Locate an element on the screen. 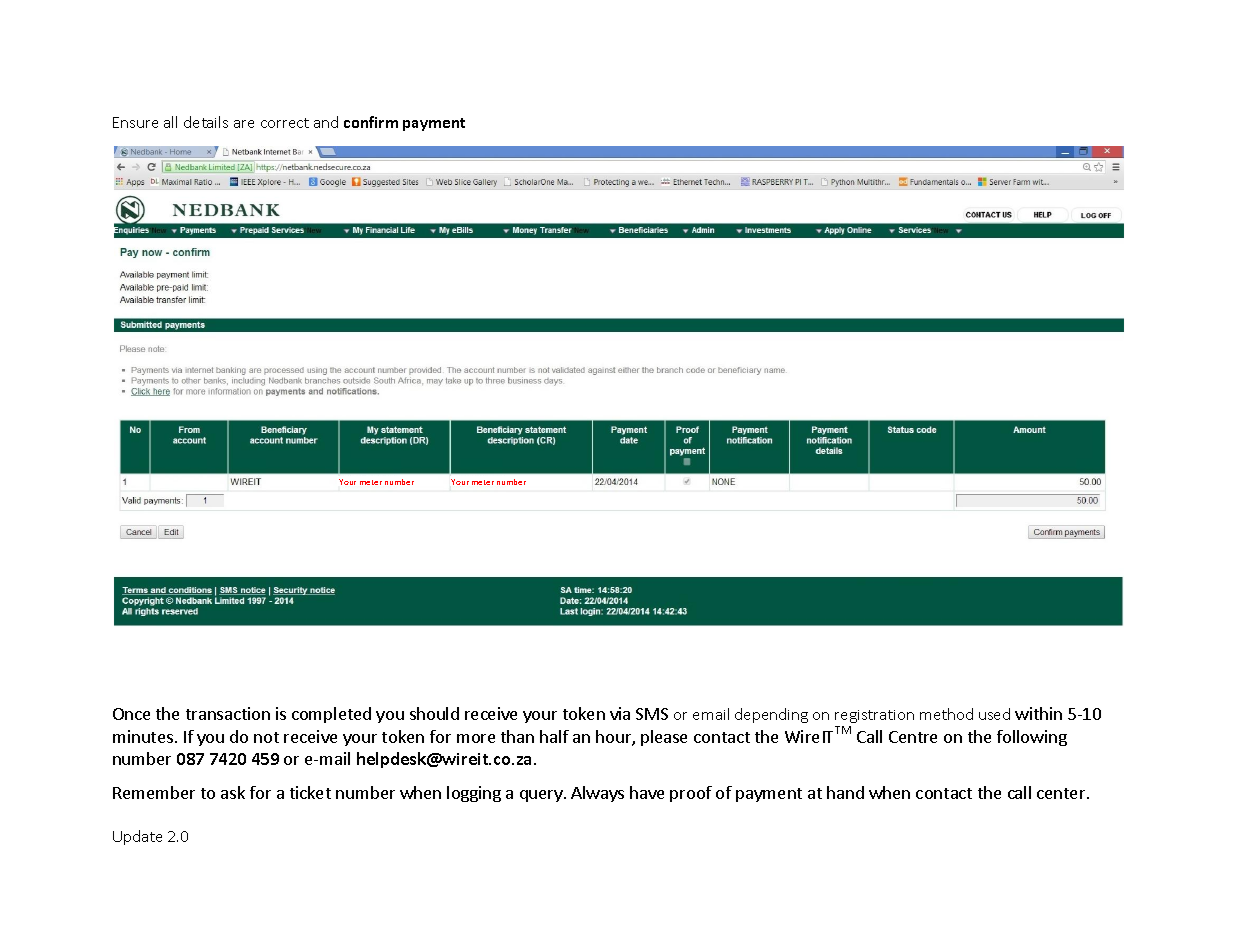 Image resolution: width=1233 pixels, height=952 pixels. details is located at coordinates (206, 122).
